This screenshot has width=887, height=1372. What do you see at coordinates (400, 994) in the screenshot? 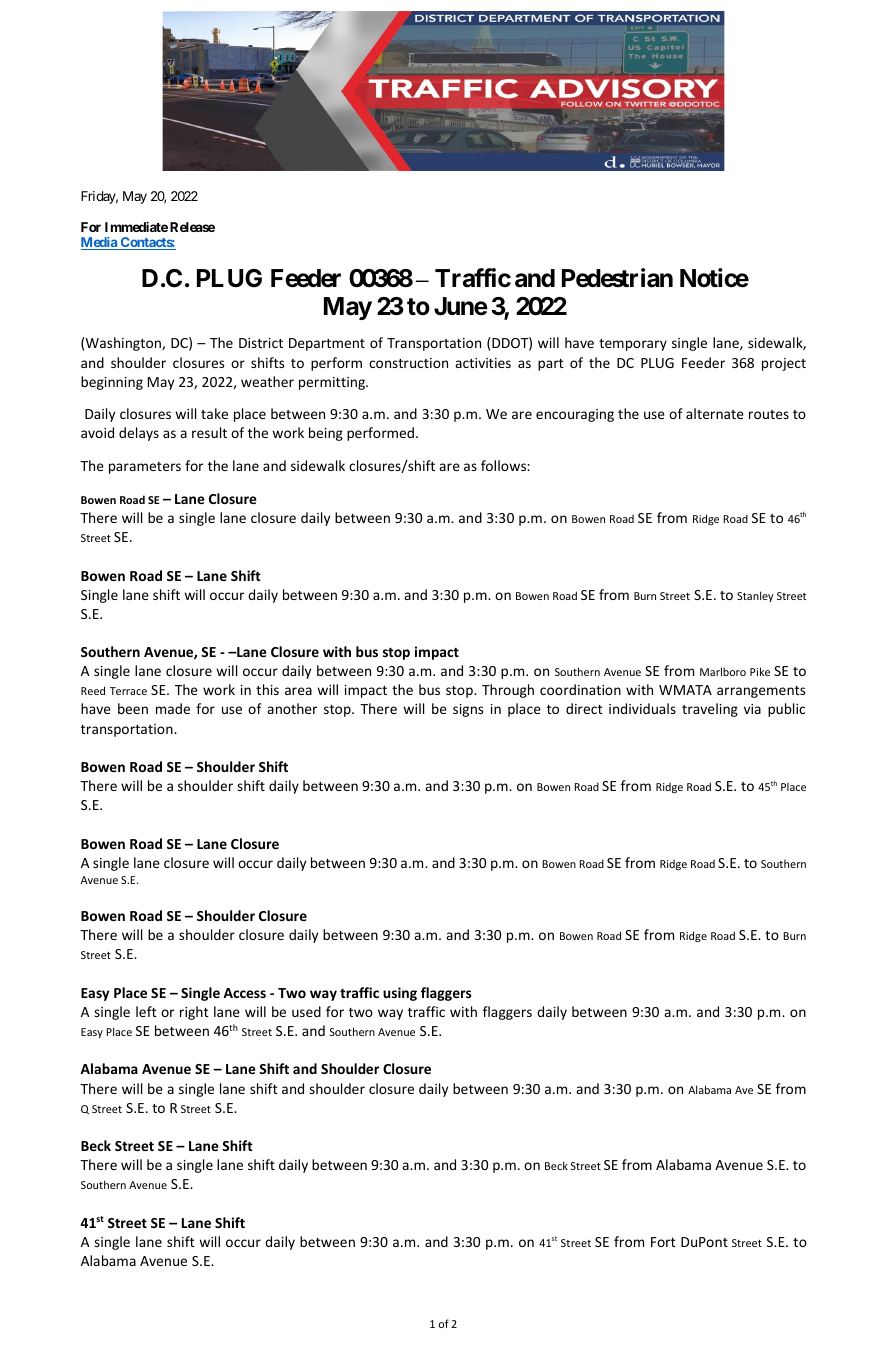
I see `using` at bounding box center [400, 994].
